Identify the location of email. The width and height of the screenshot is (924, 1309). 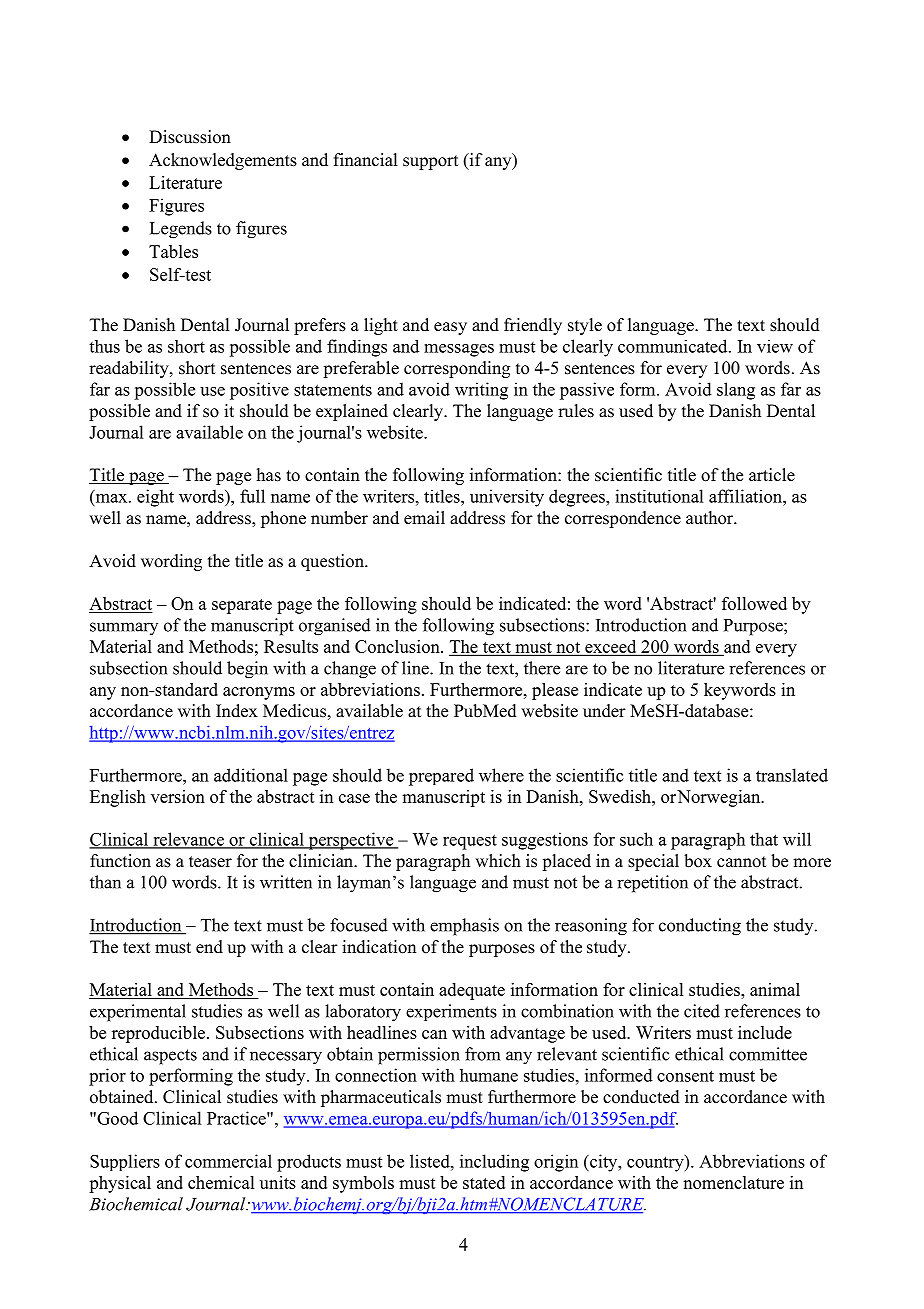
(424, 518).
